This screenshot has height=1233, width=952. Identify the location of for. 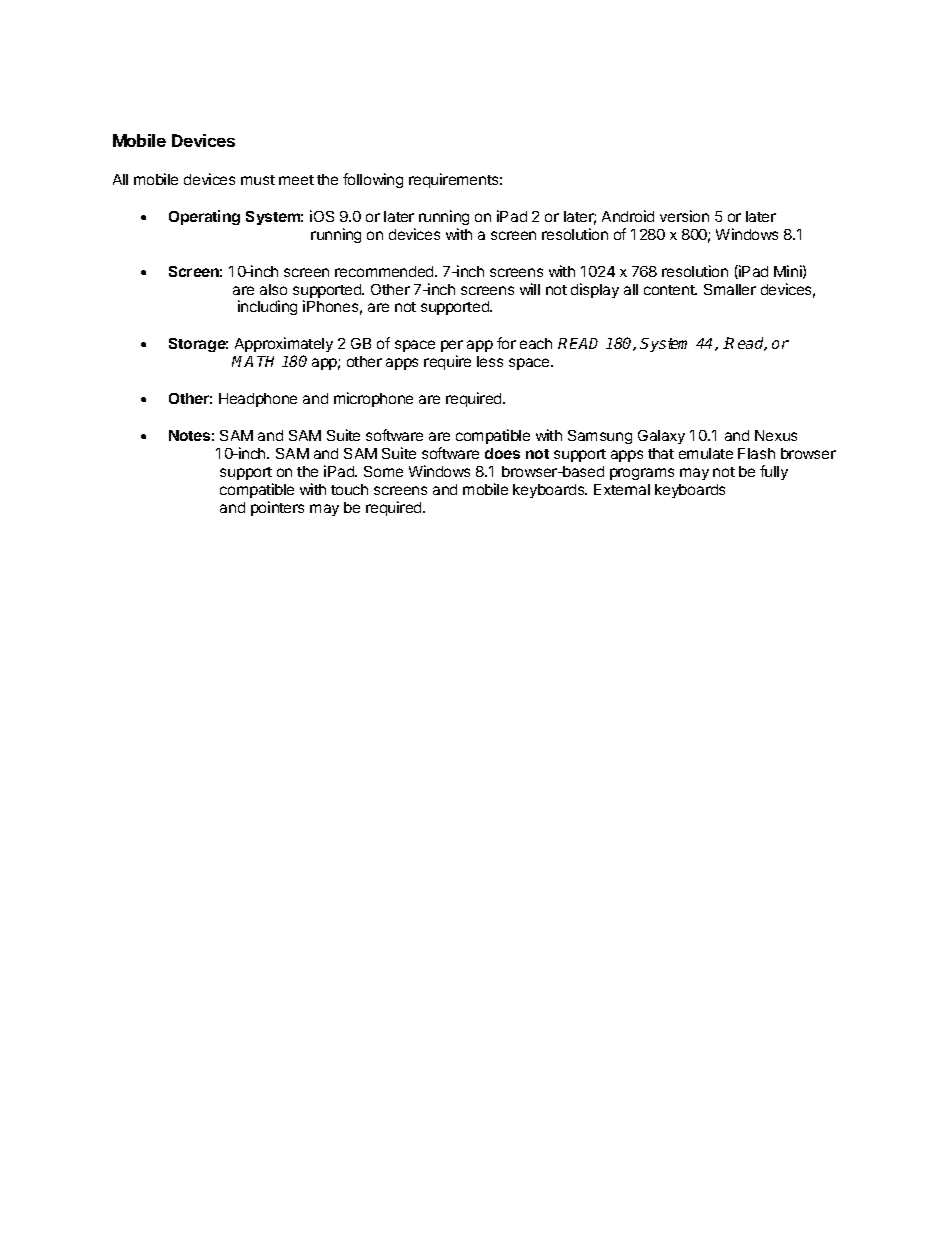
(506, 343).
